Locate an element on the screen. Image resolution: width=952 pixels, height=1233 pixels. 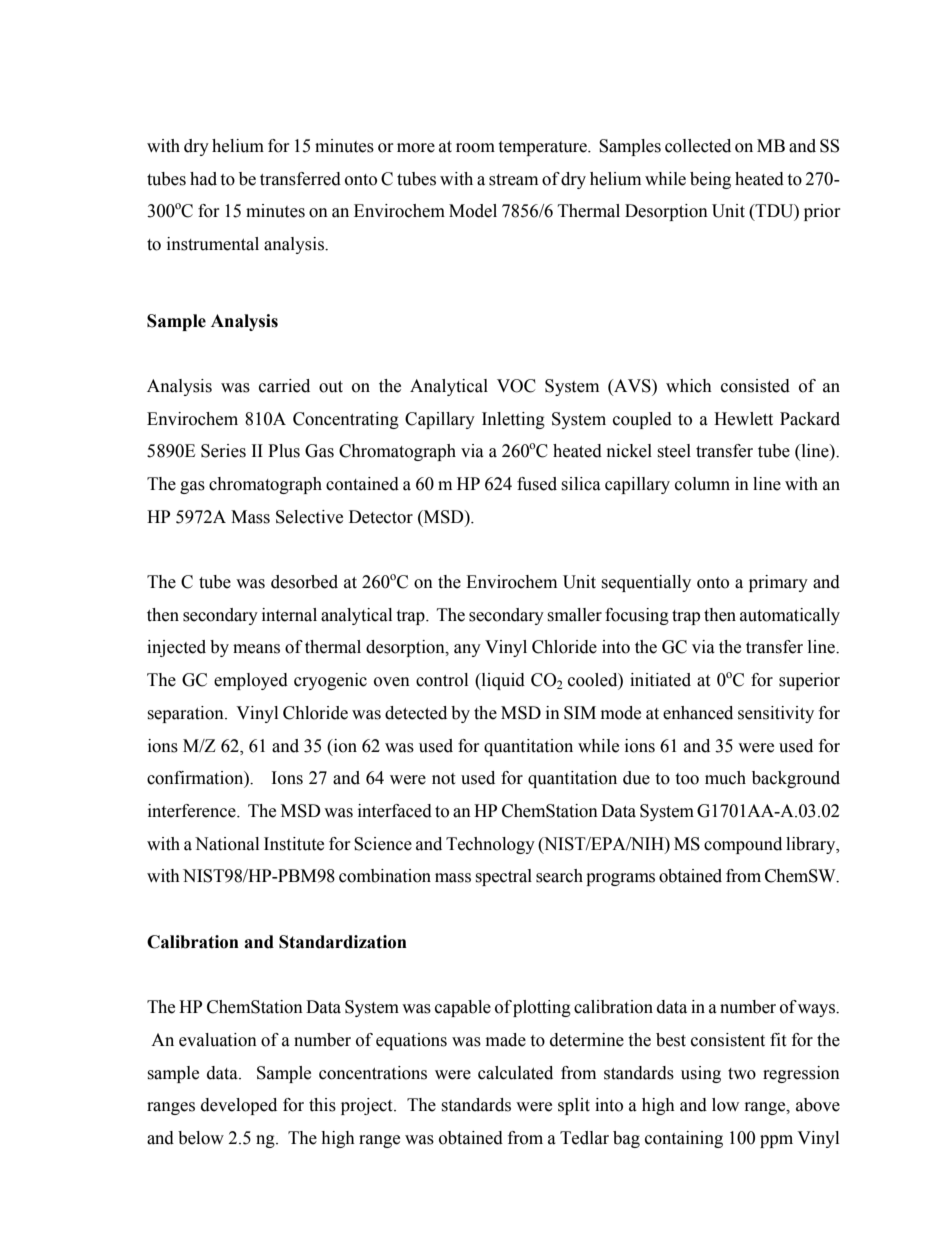
stream is located at coordinates (513, 180).
